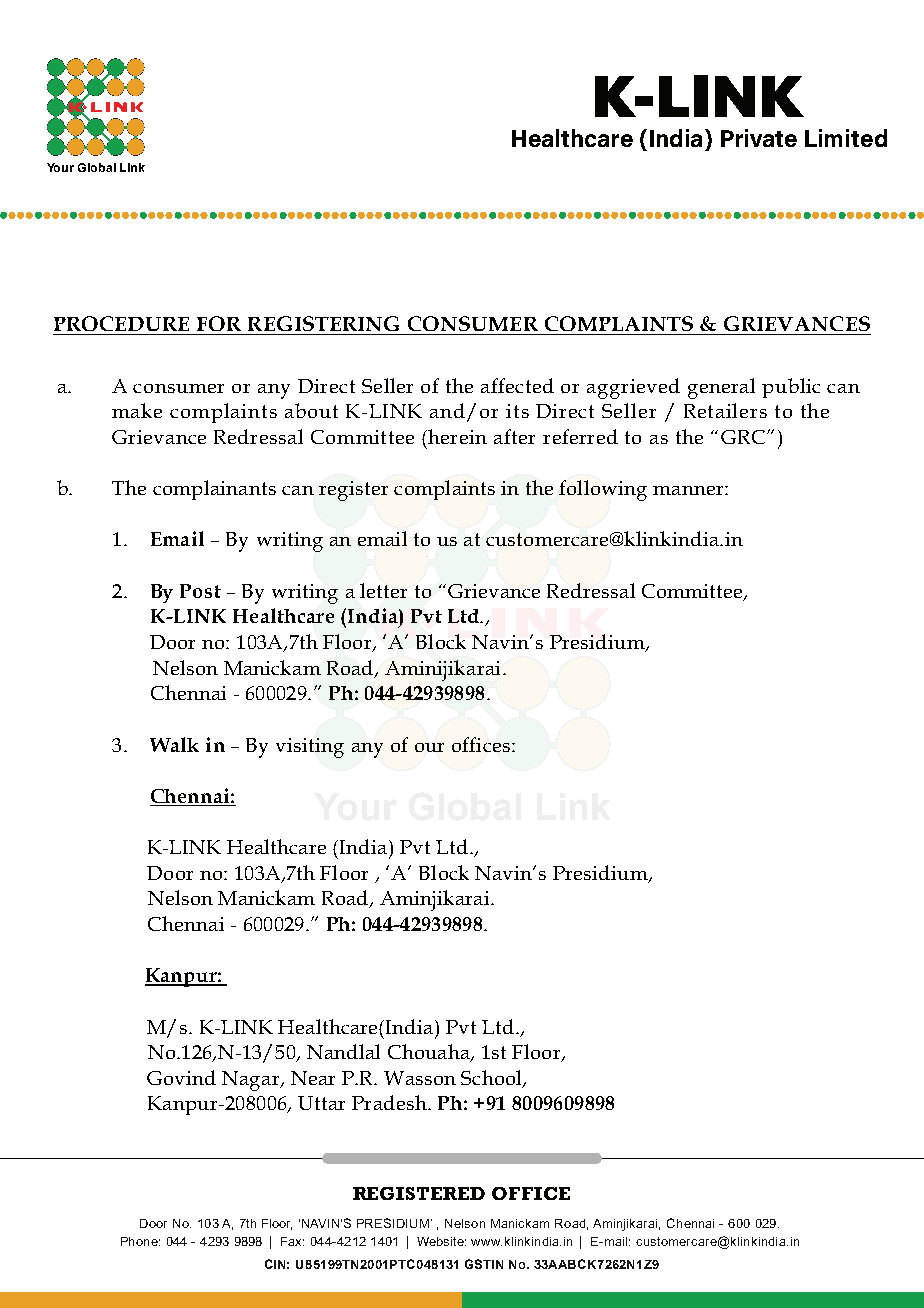  I want to click on Limited, so click(846, 138).
